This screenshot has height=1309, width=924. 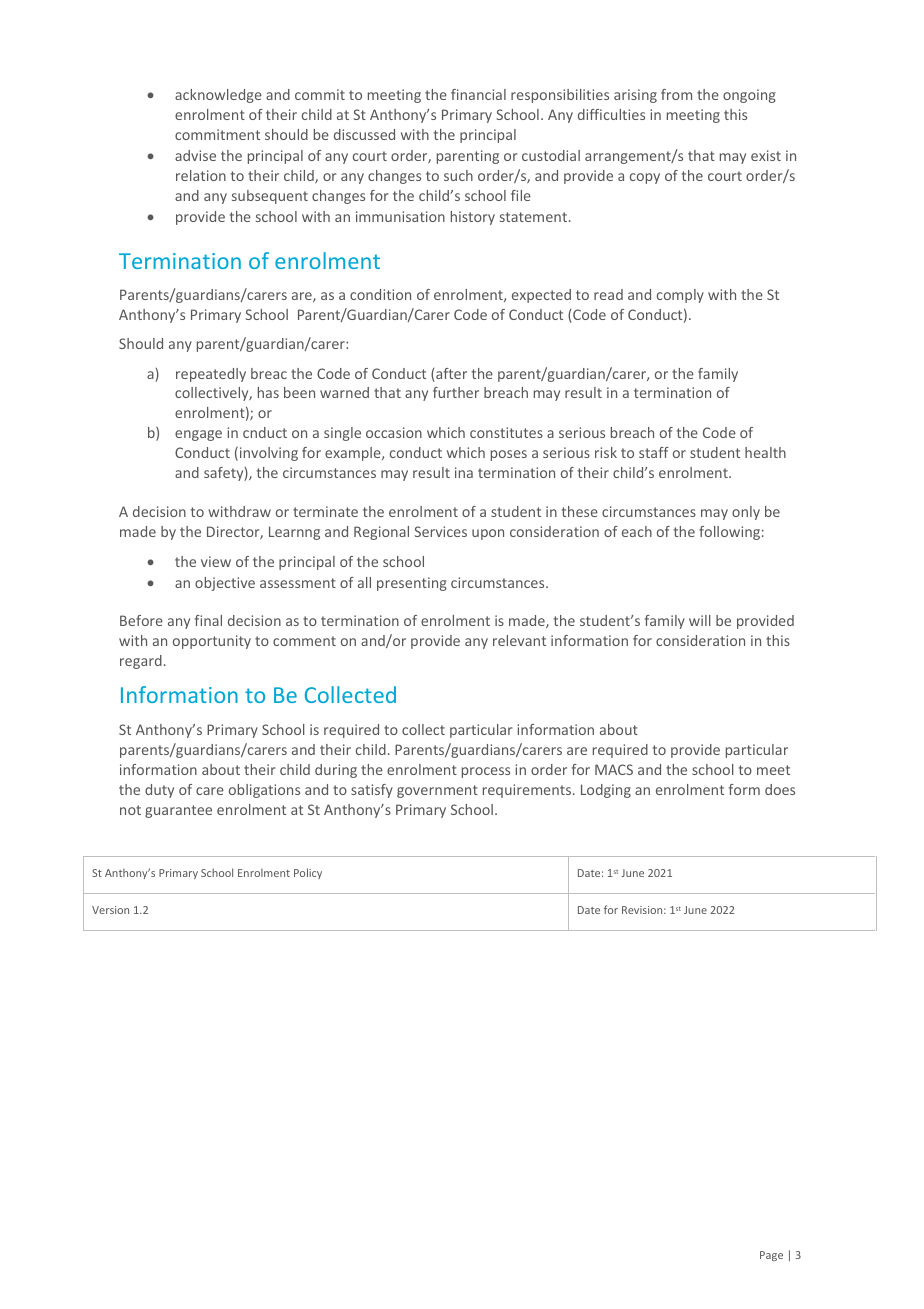 What do you see at coordinates (780, 789) in the screenshot?
I see `does` at bounding box center [780, 789].
